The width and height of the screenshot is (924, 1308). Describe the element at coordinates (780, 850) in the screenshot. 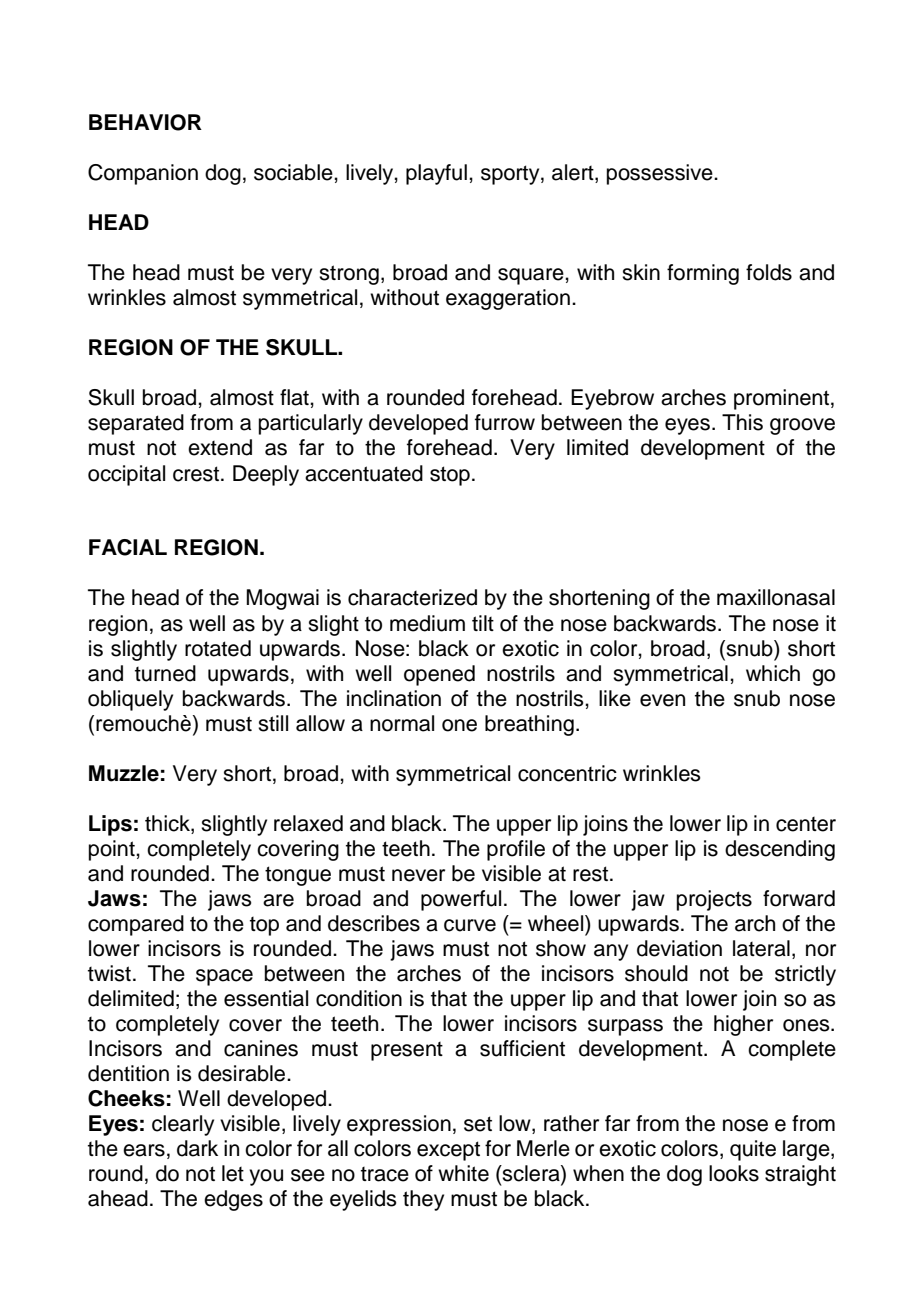

I see `descending` at that location.
